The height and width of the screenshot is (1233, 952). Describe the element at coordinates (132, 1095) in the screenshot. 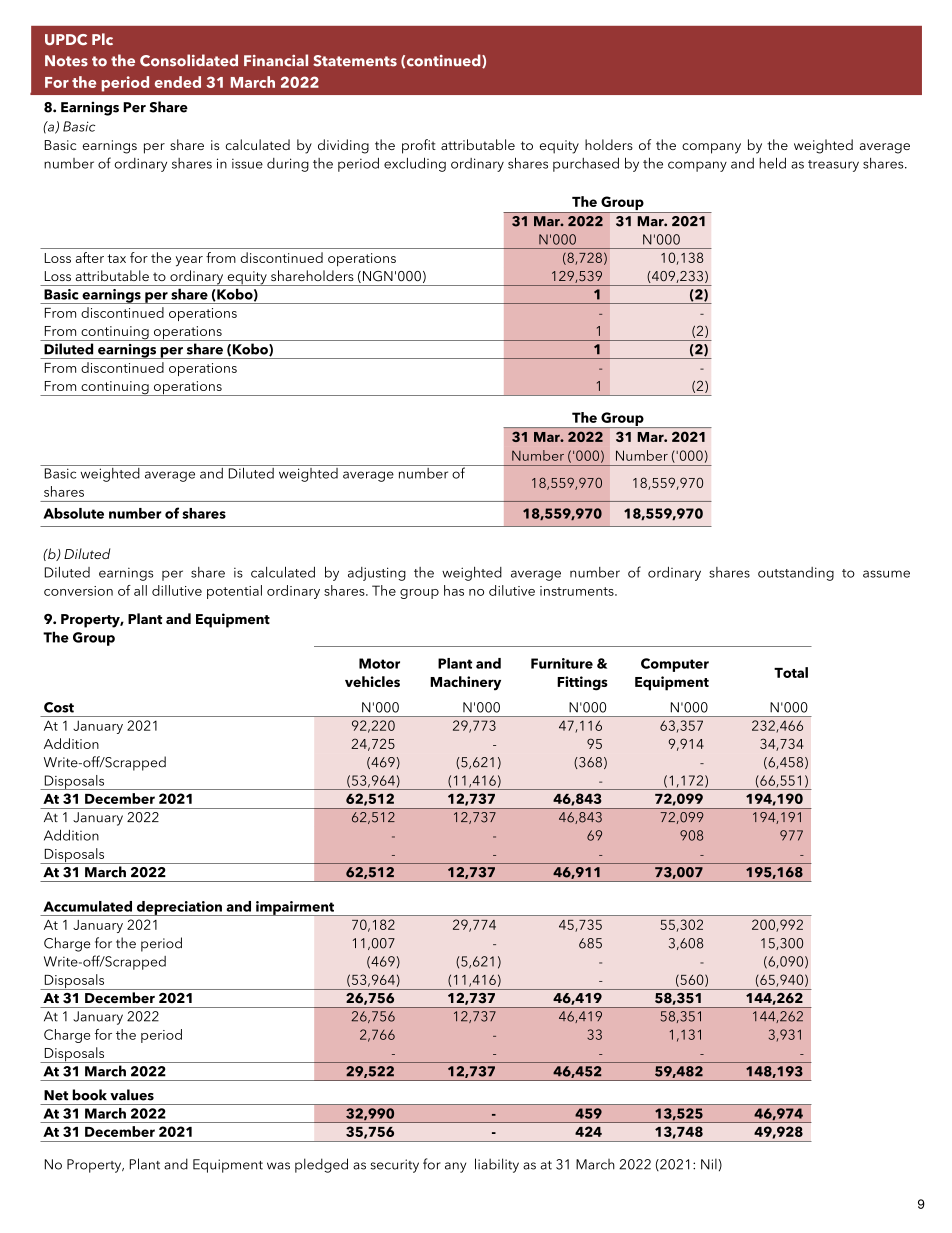

I see `values` at that location.
